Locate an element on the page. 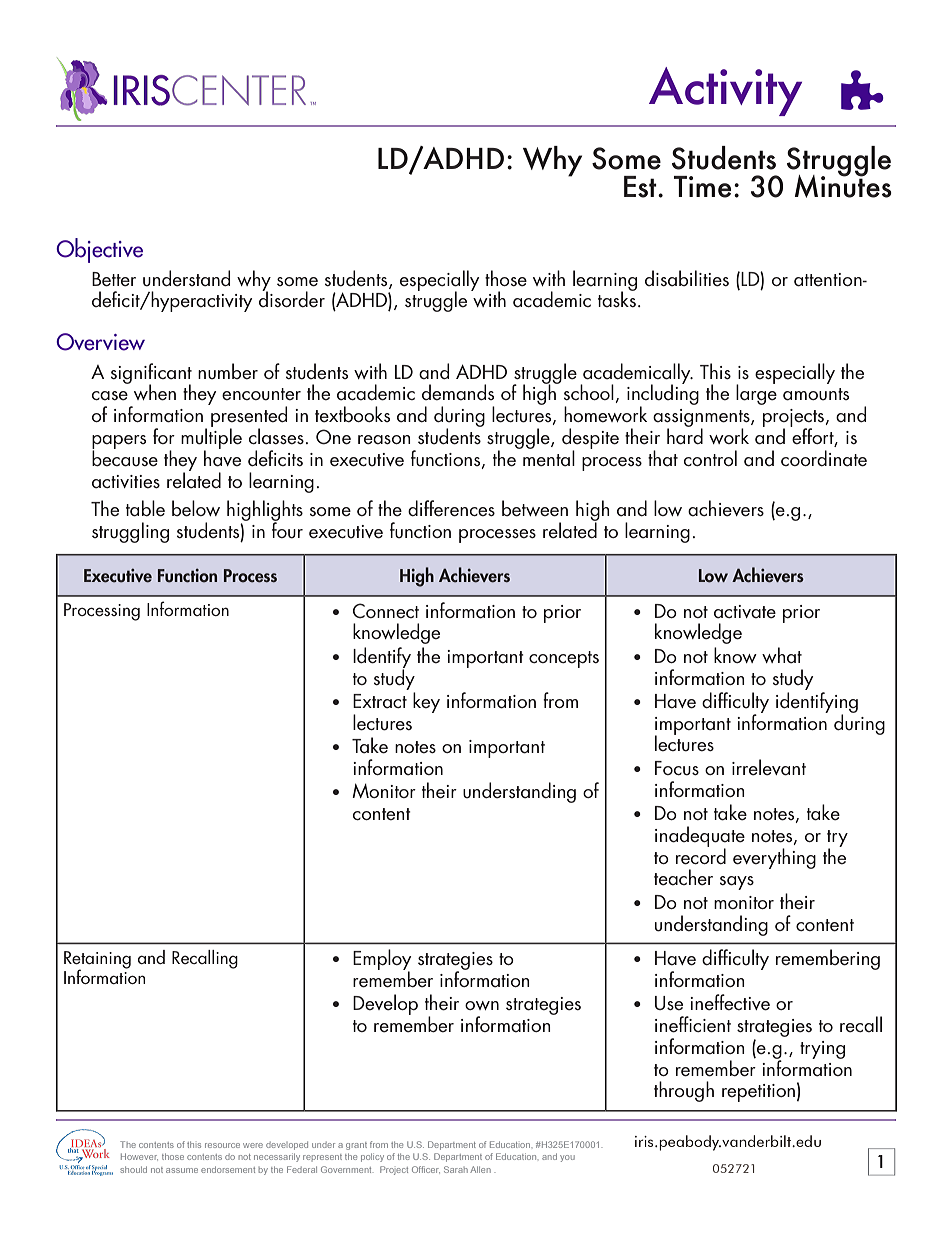 The image size is (952, 1233). Objective is located at coordinates (99, 250).
